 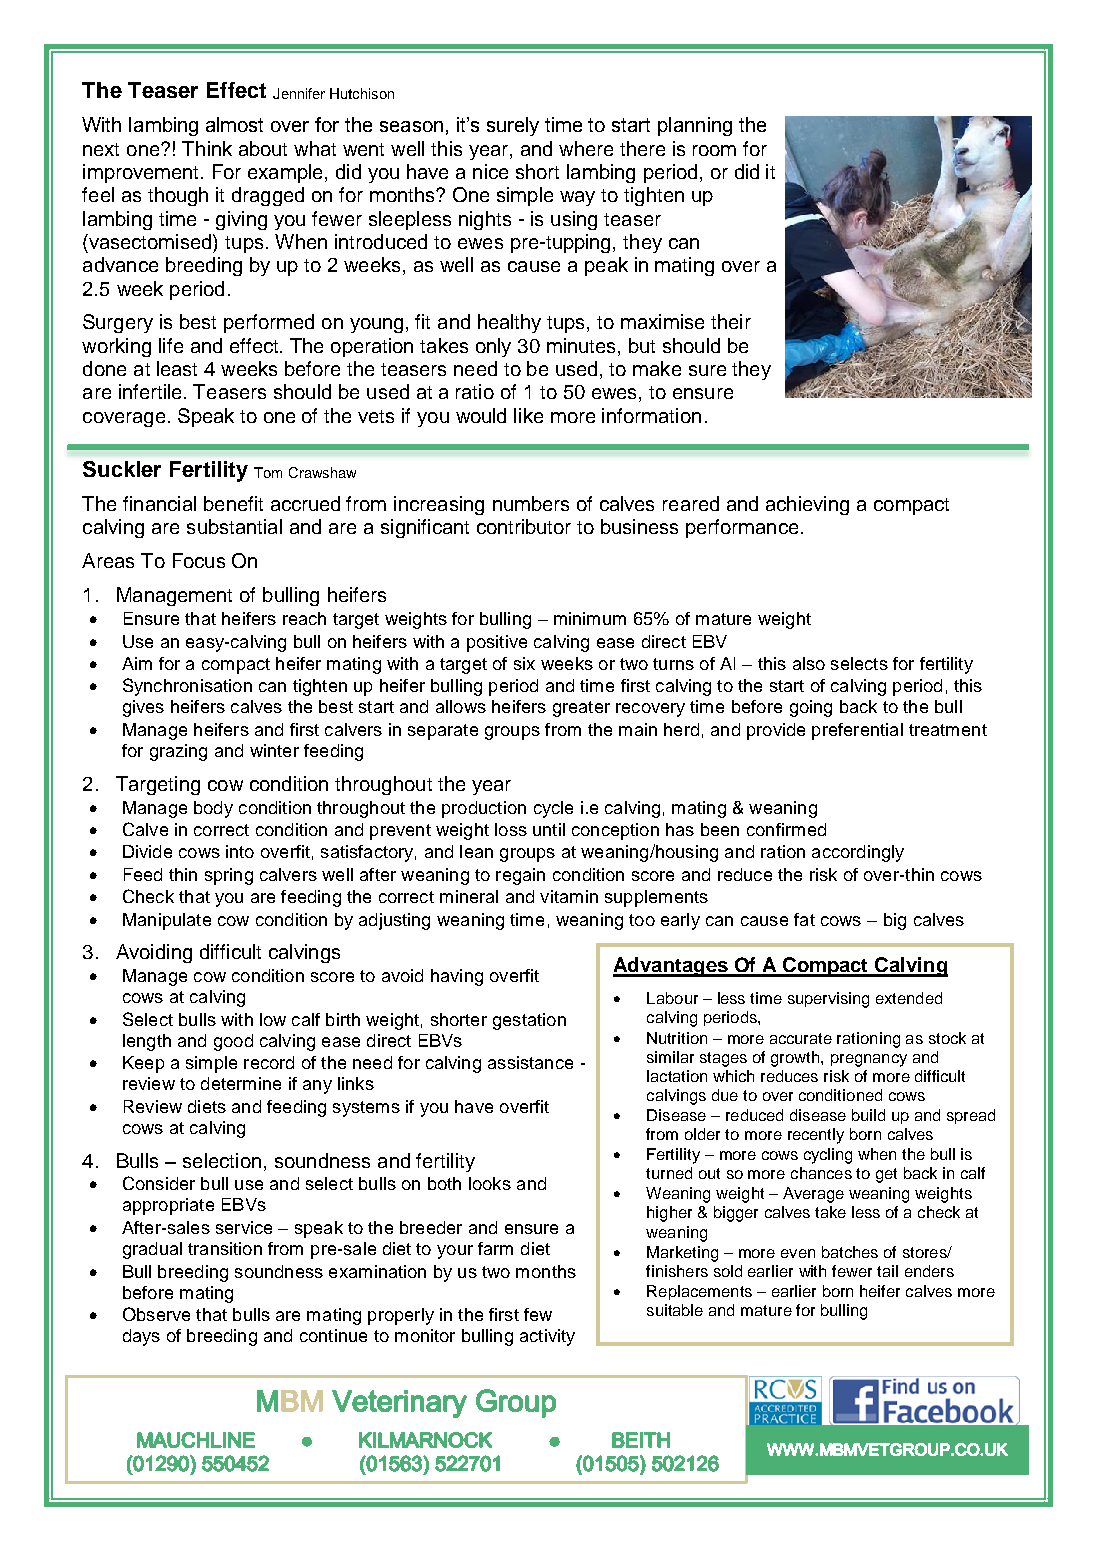 What do you see at coordinates (581, 709) in the image?
I see `greater` at bounding box center [581, 709].
